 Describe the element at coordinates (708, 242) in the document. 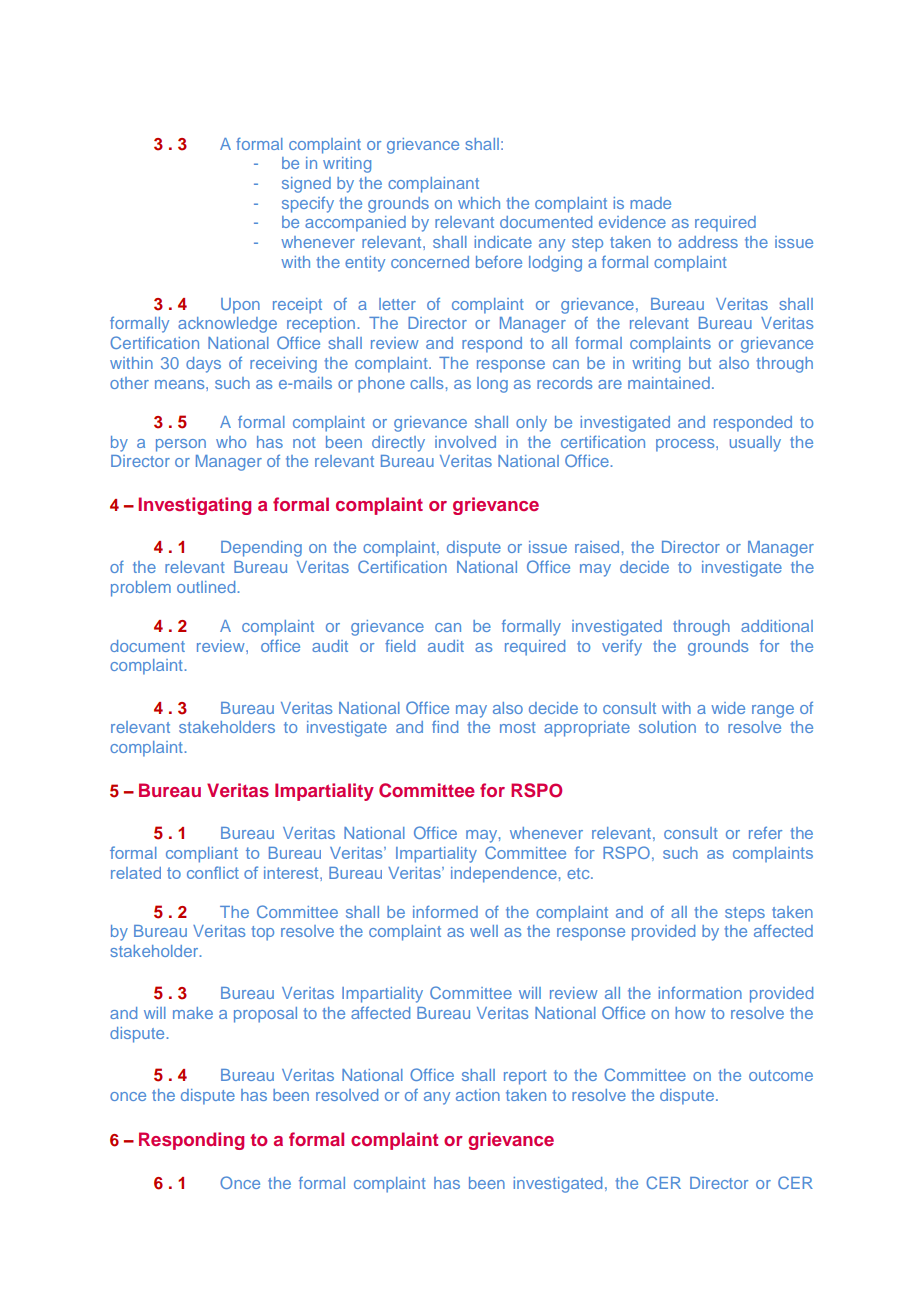

I see `address` at that location.
